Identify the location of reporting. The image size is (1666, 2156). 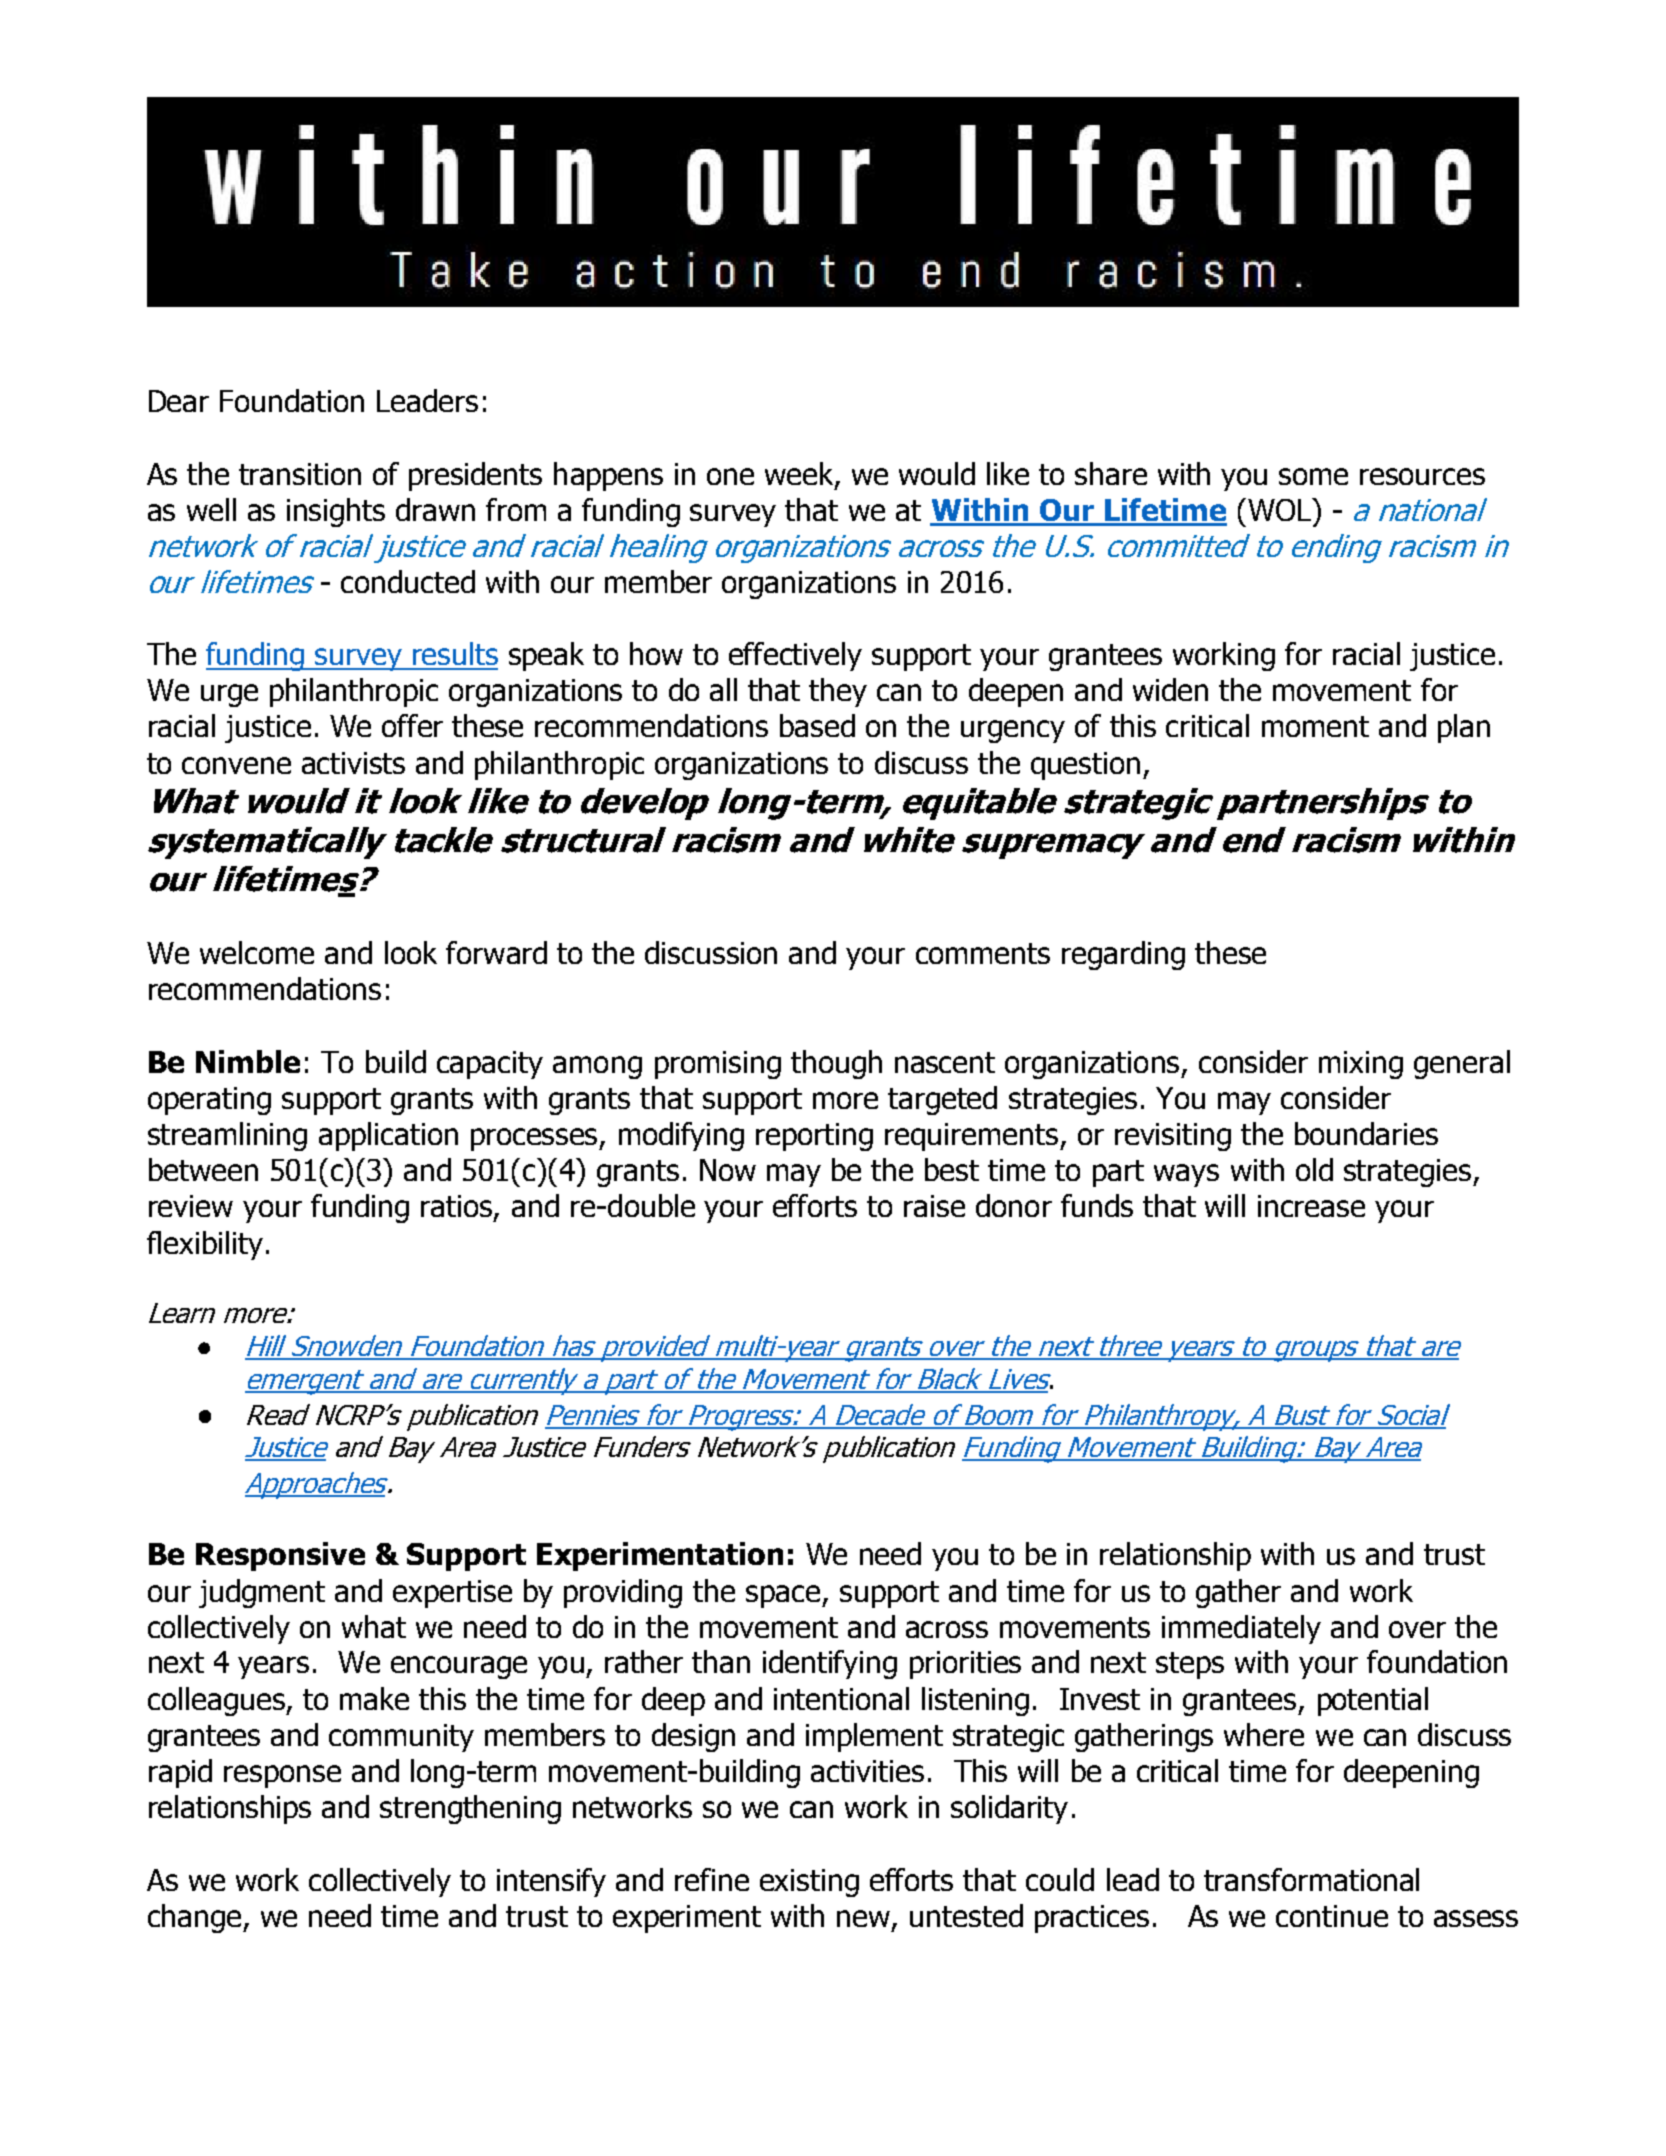
(814, 1137).
